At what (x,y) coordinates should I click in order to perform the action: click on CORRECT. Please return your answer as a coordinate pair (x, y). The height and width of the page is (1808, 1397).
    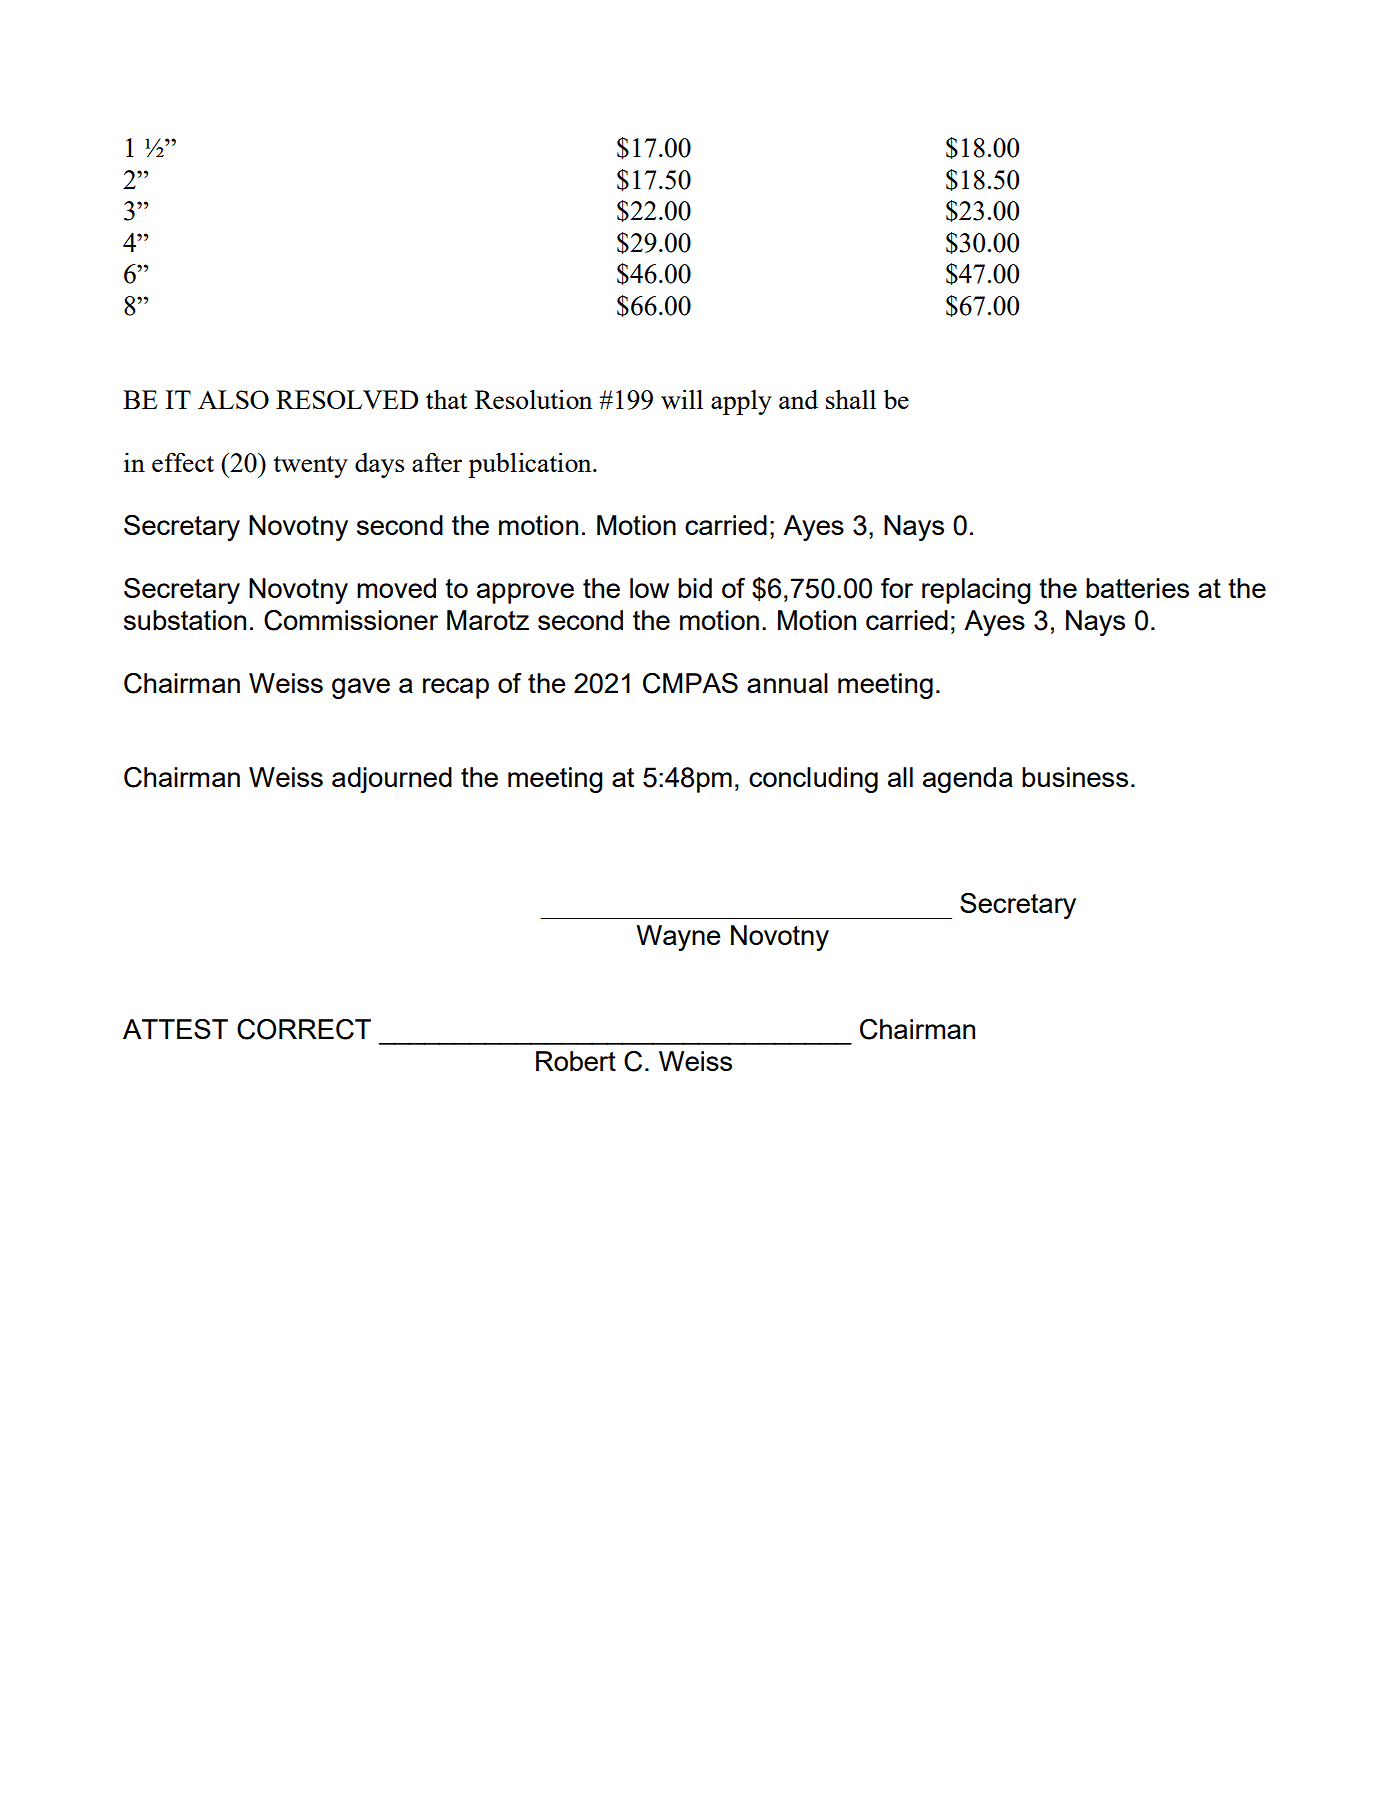
    Looking at the image, I should click on (304, 1029).
